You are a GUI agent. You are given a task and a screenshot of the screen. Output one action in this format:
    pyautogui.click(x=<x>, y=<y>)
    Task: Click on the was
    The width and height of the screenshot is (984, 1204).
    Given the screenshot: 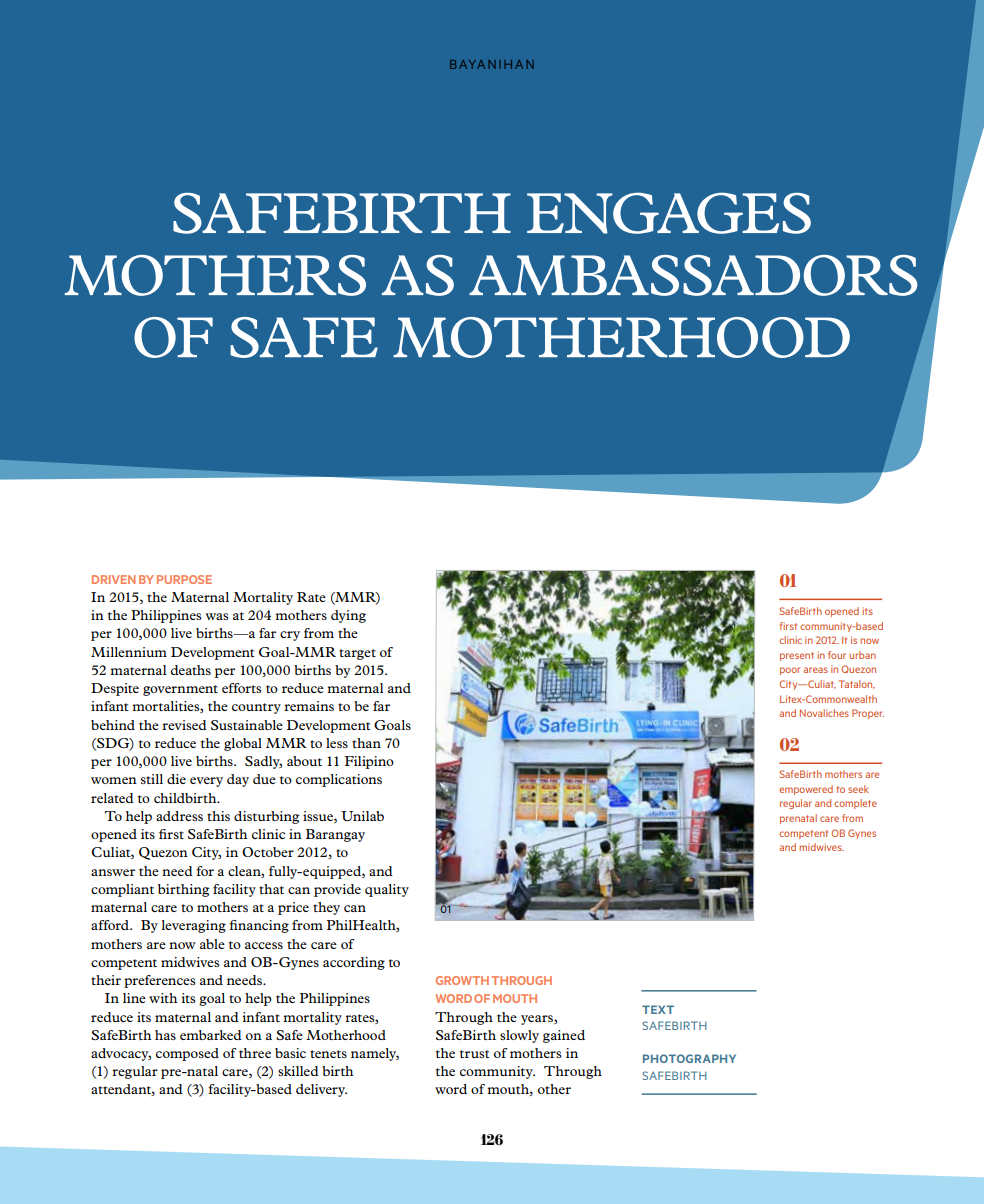 What is the action you would take?
    pyautogui.click(x=217, y=616)
